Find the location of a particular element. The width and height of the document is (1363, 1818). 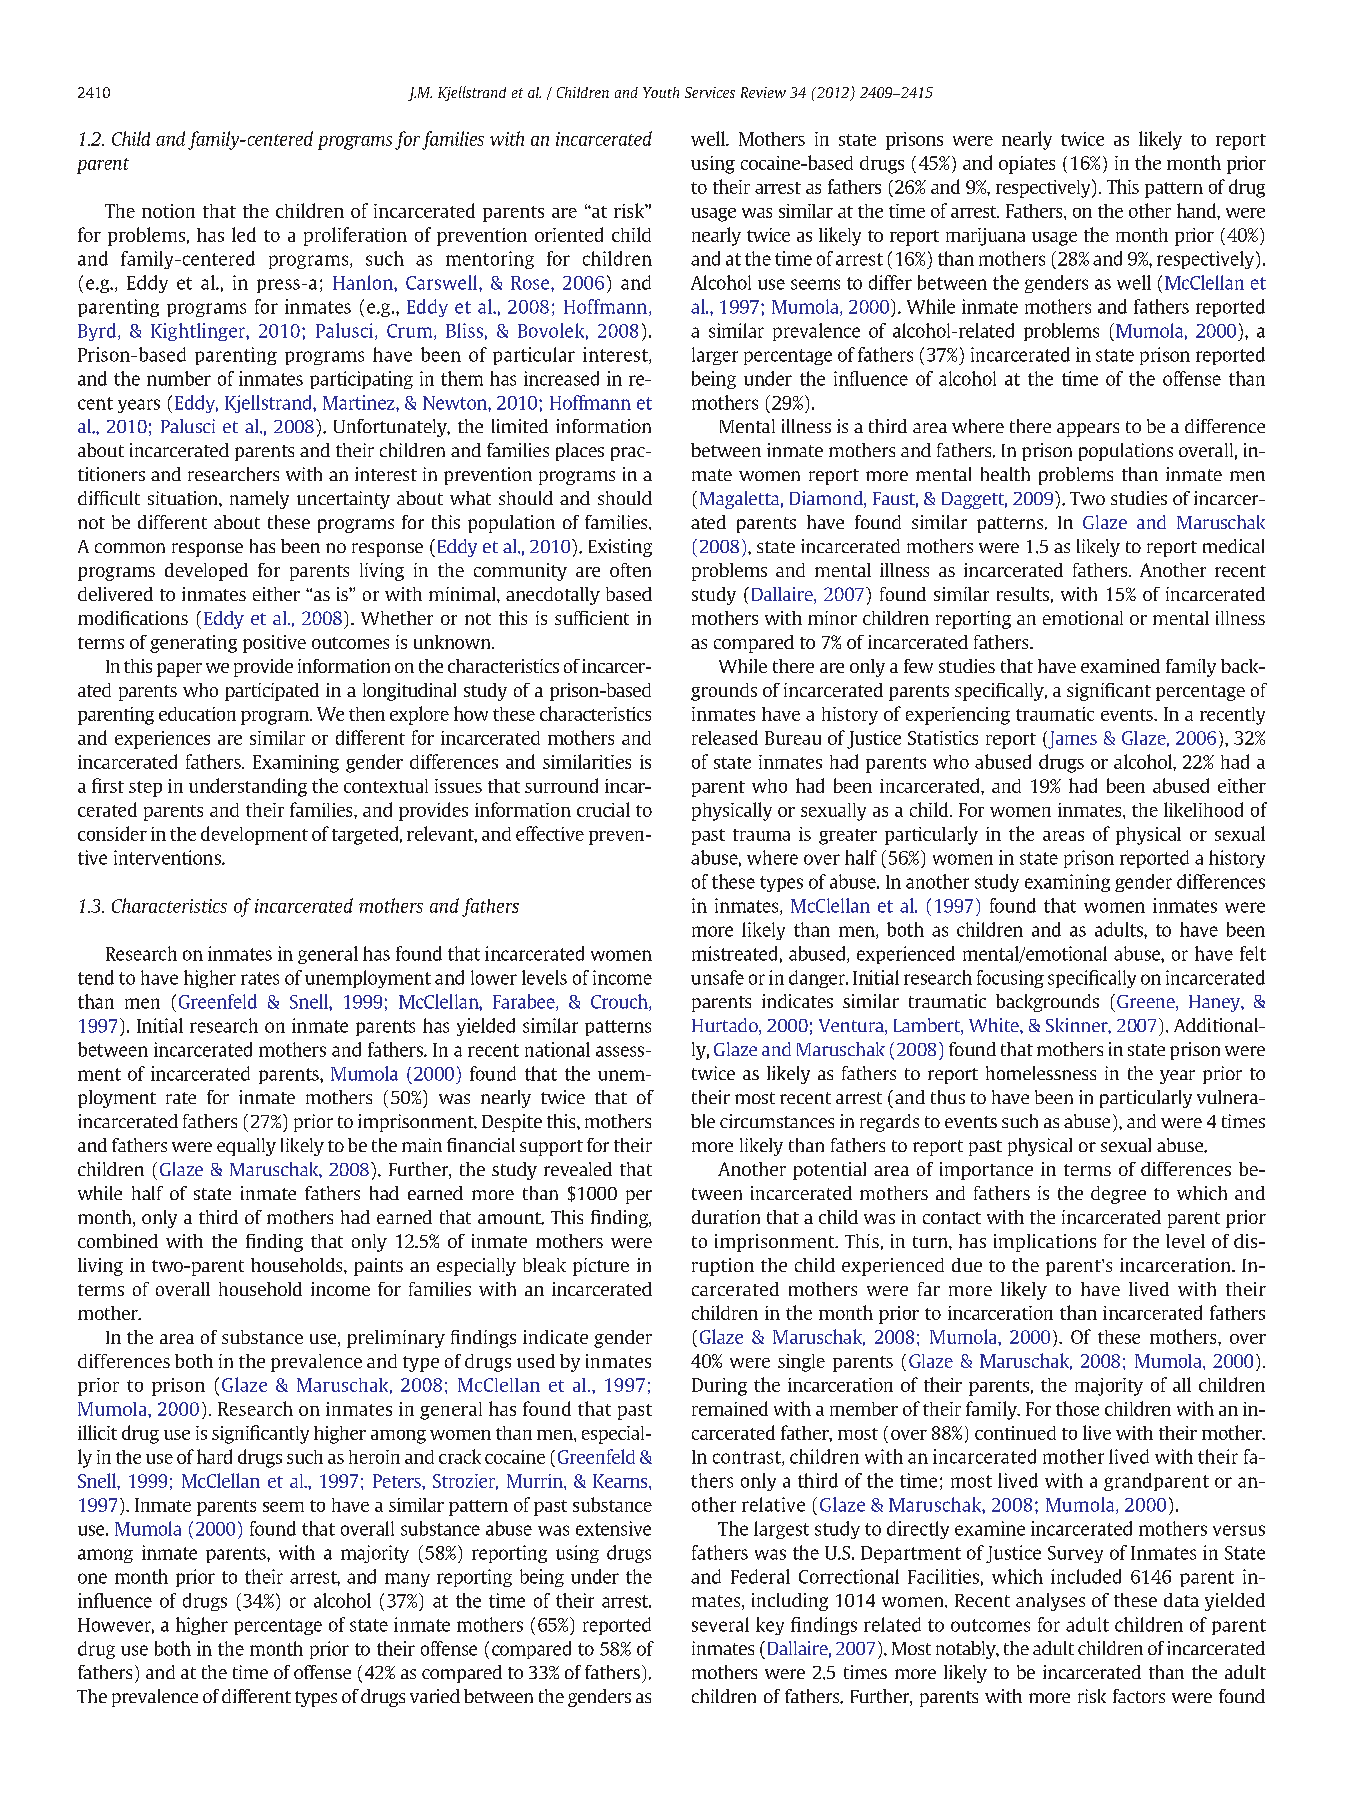

Youth is located at coordinates (661, 92).
